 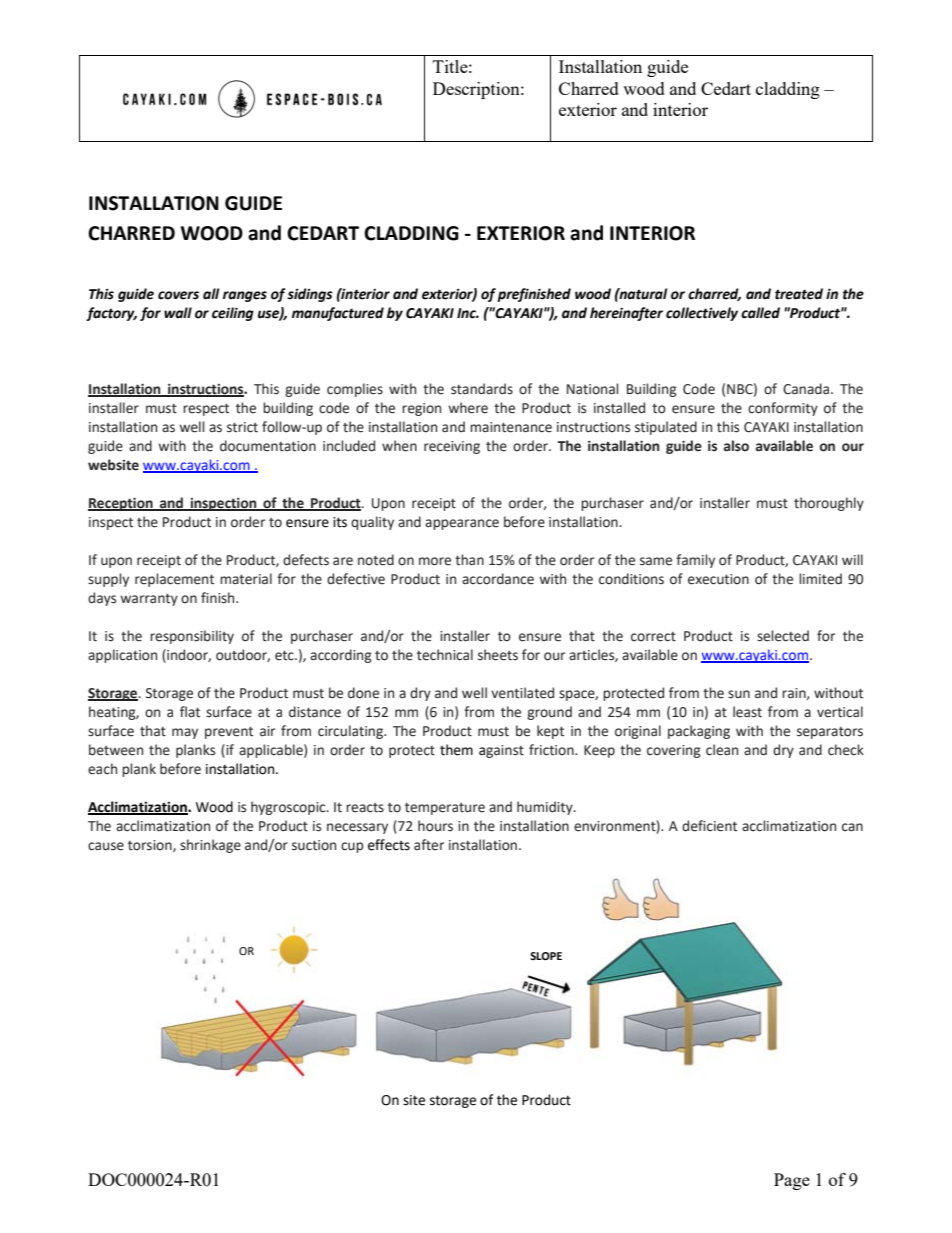 I want to click on may, so click(x=185, y=733).
